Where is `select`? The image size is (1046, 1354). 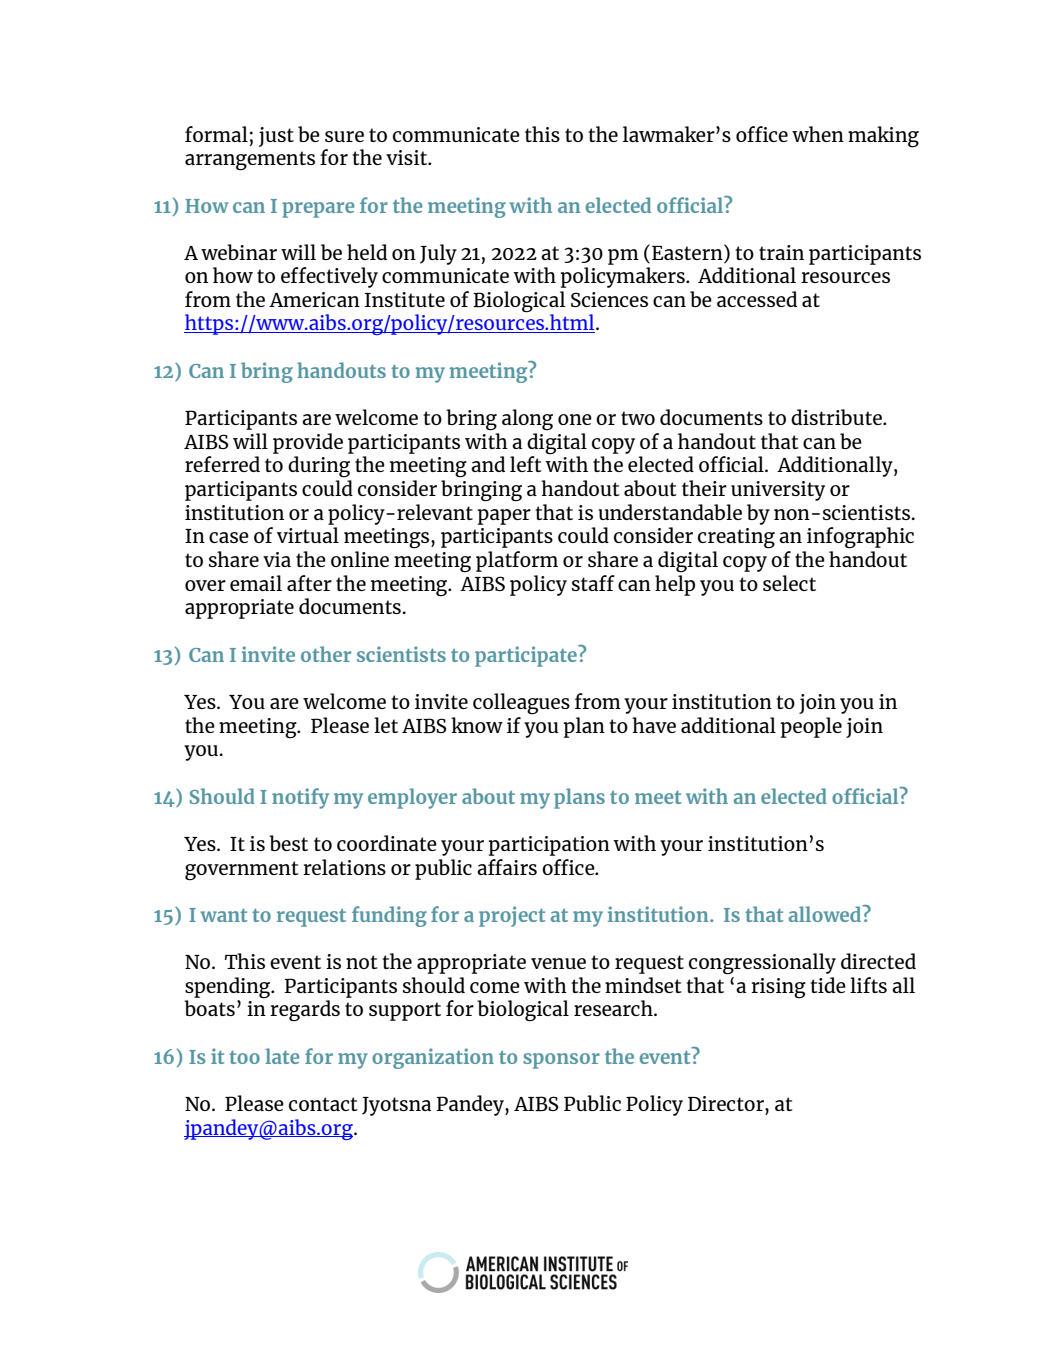 select is located at coordinates (789, 583).
